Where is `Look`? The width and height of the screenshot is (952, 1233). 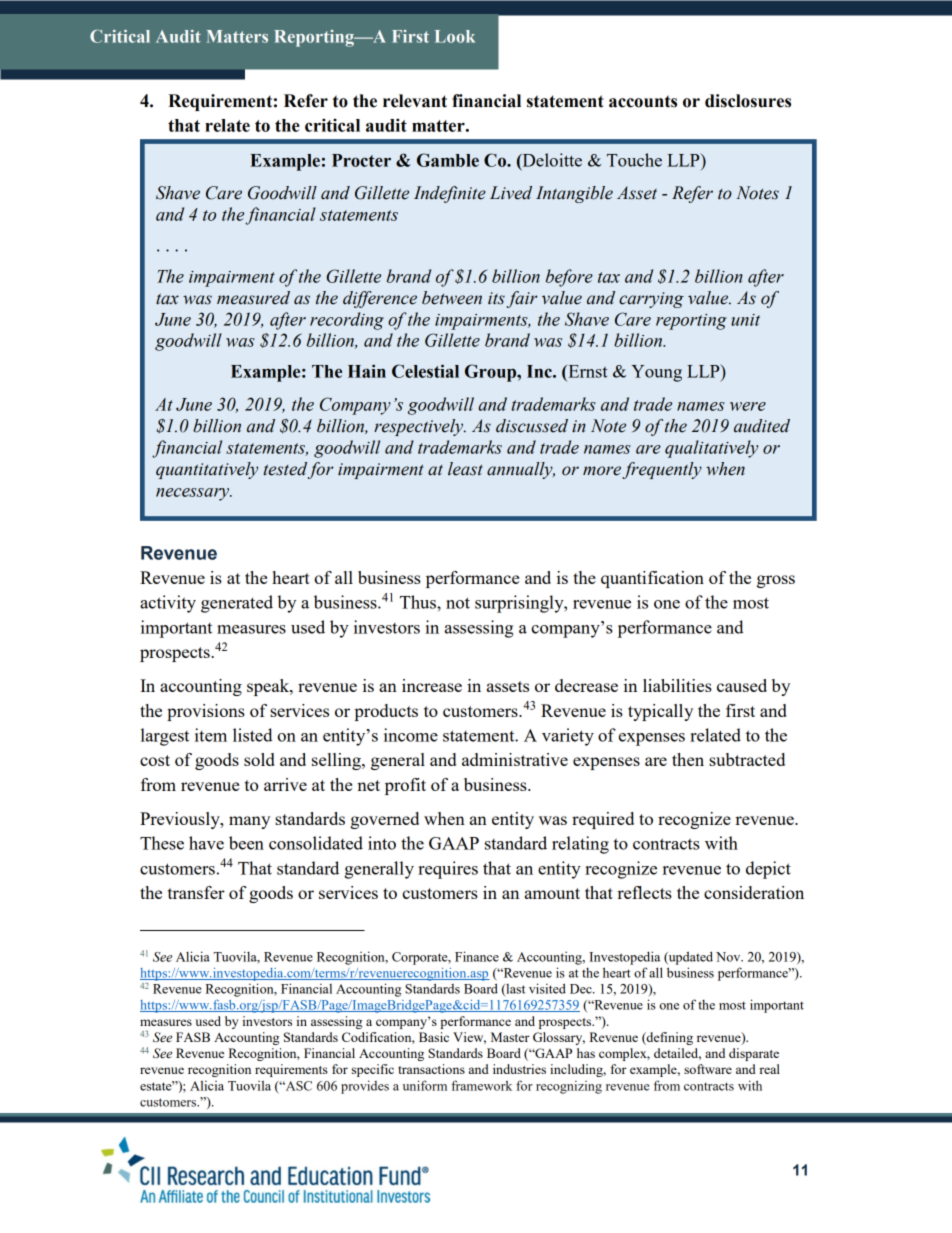 Look is located at coordinates (455, 36).
